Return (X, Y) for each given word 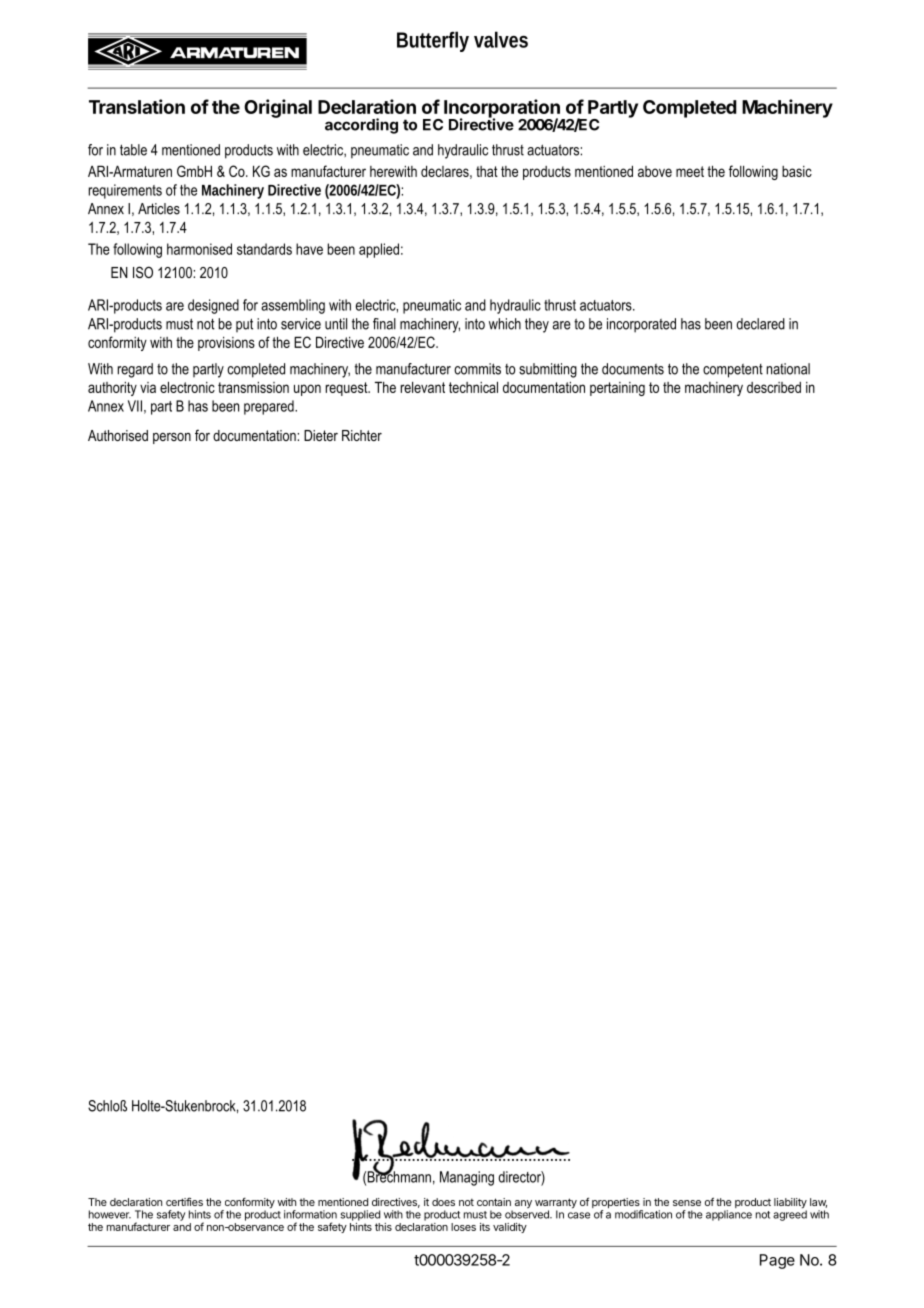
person (172, 438)
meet (690, 171)
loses (463, 1227)
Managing (467, 1178)
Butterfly (433, 41)
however (110, 1214)
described (774, 387)
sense (687, 1203)
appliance (729, 1215)
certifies (184, 1201)
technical (473, 387)
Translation (137, 106)
